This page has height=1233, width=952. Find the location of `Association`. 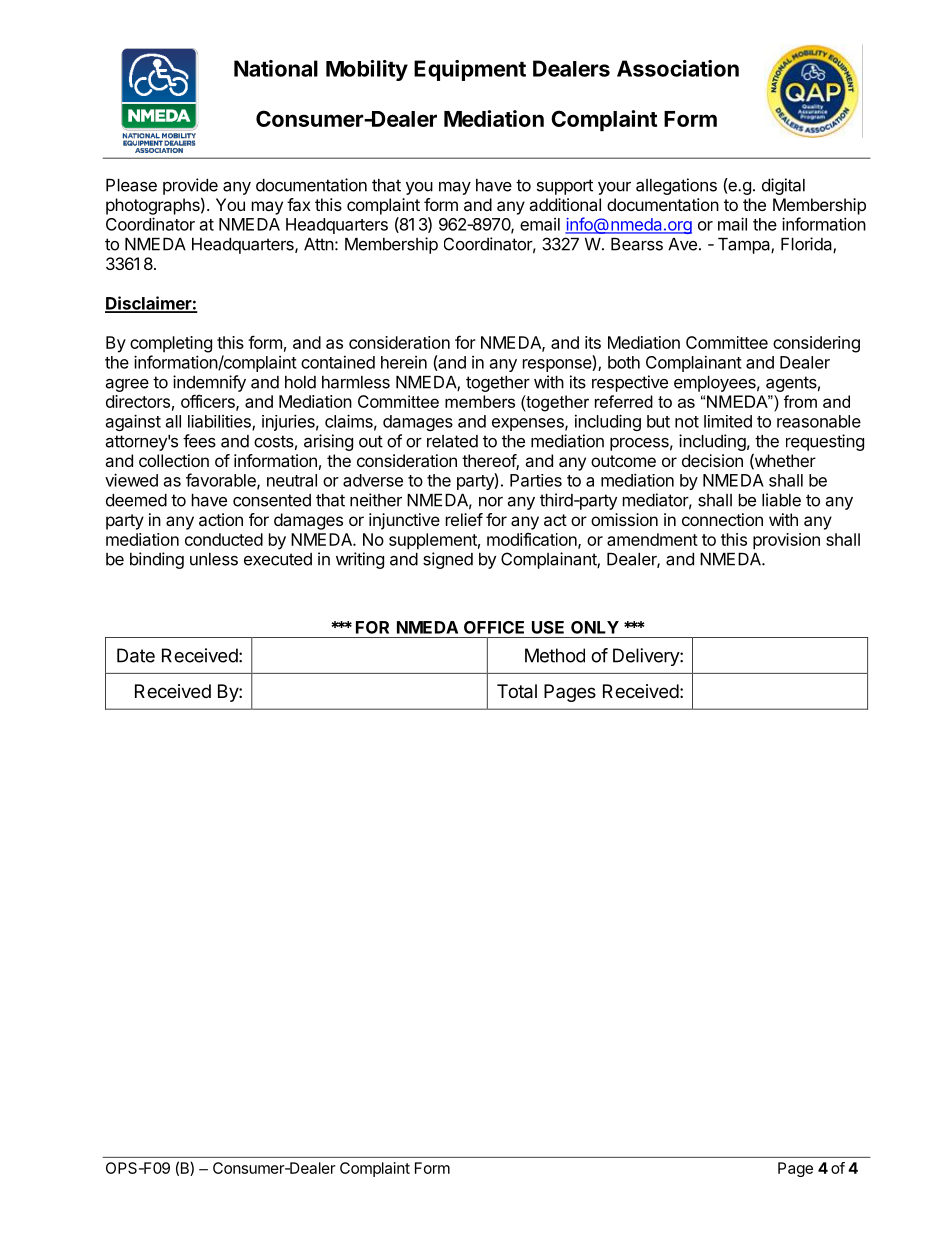

Association is located at coordinates (678, 68).
